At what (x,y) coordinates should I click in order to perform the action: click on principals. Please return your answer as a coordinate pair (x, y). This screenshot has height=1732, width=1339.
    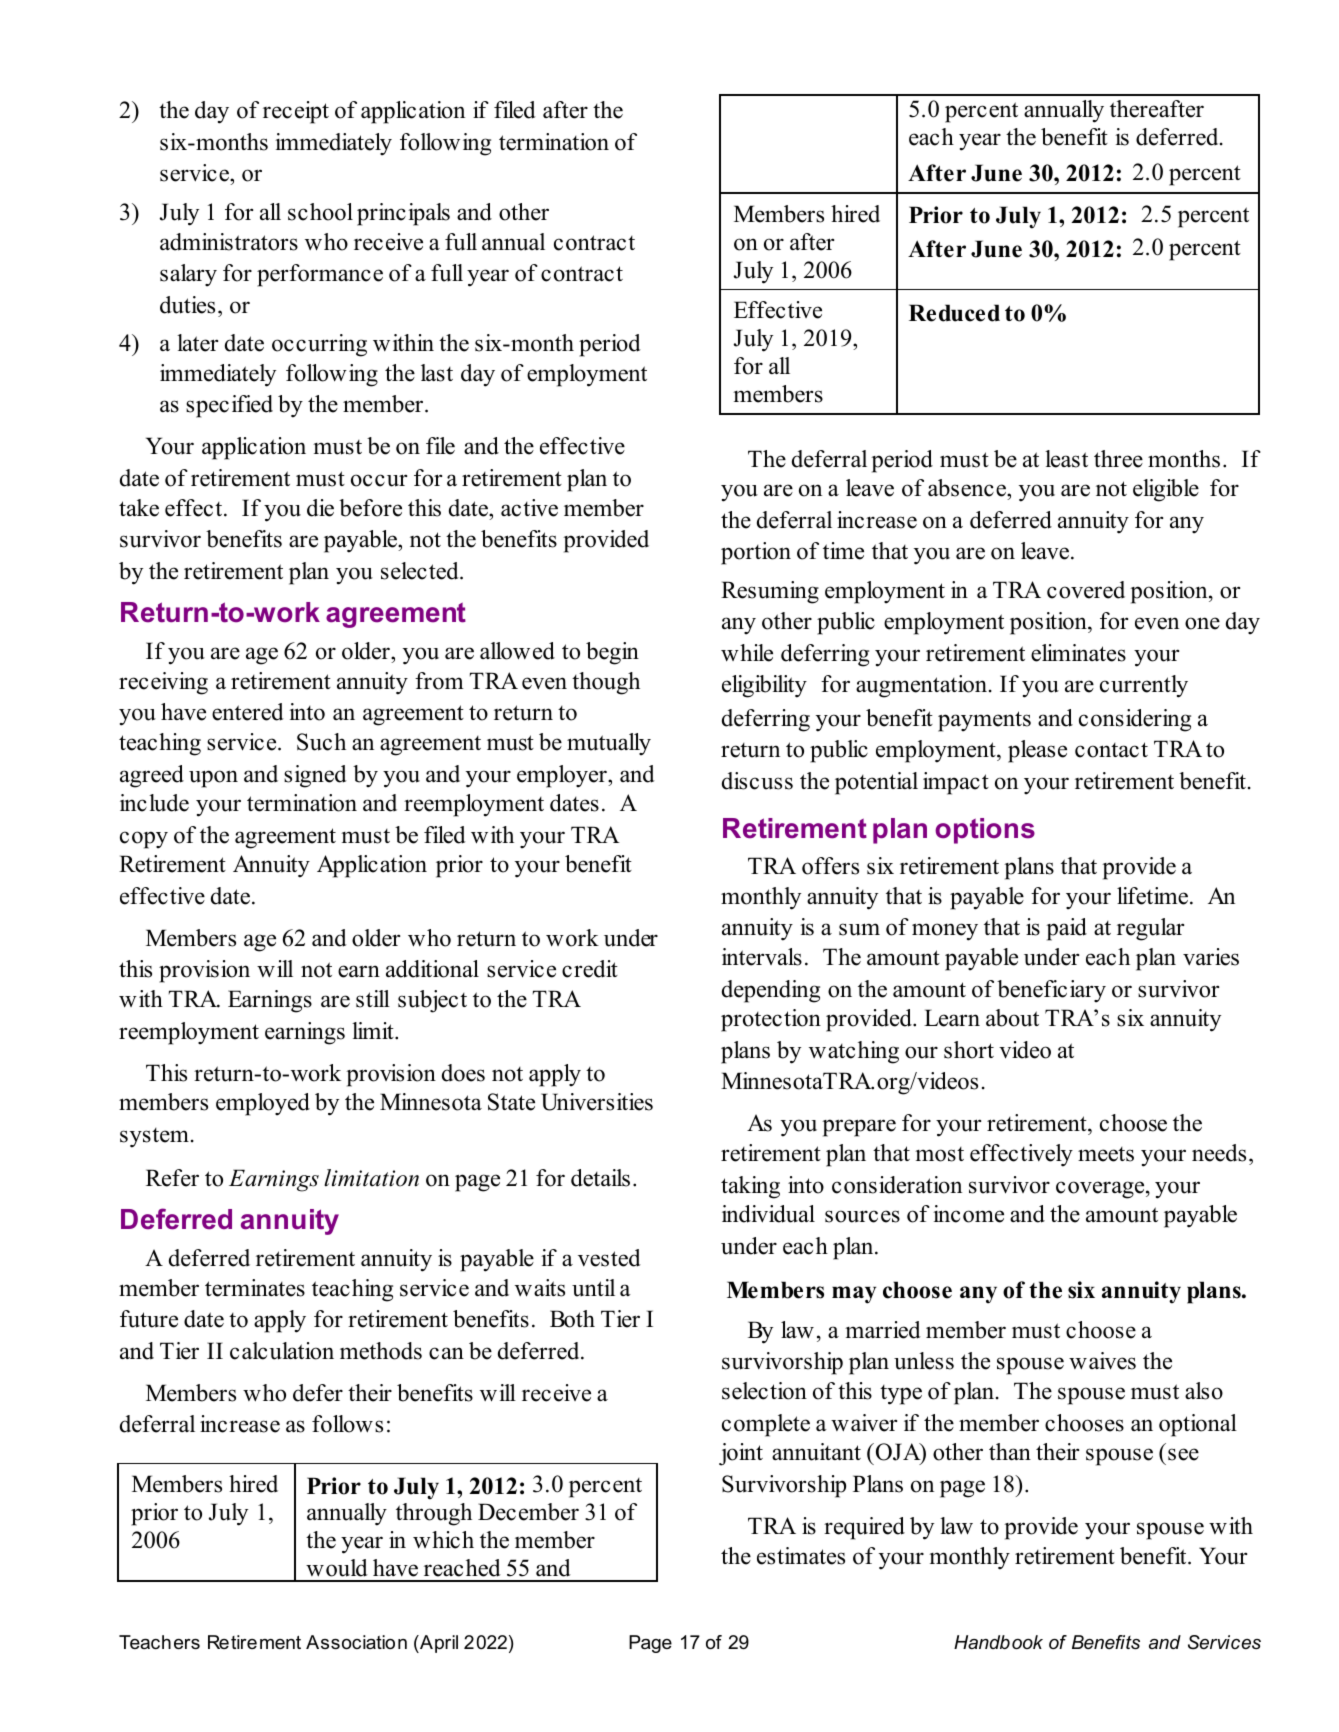
    Looking at the image, I should click on (403, 214).
